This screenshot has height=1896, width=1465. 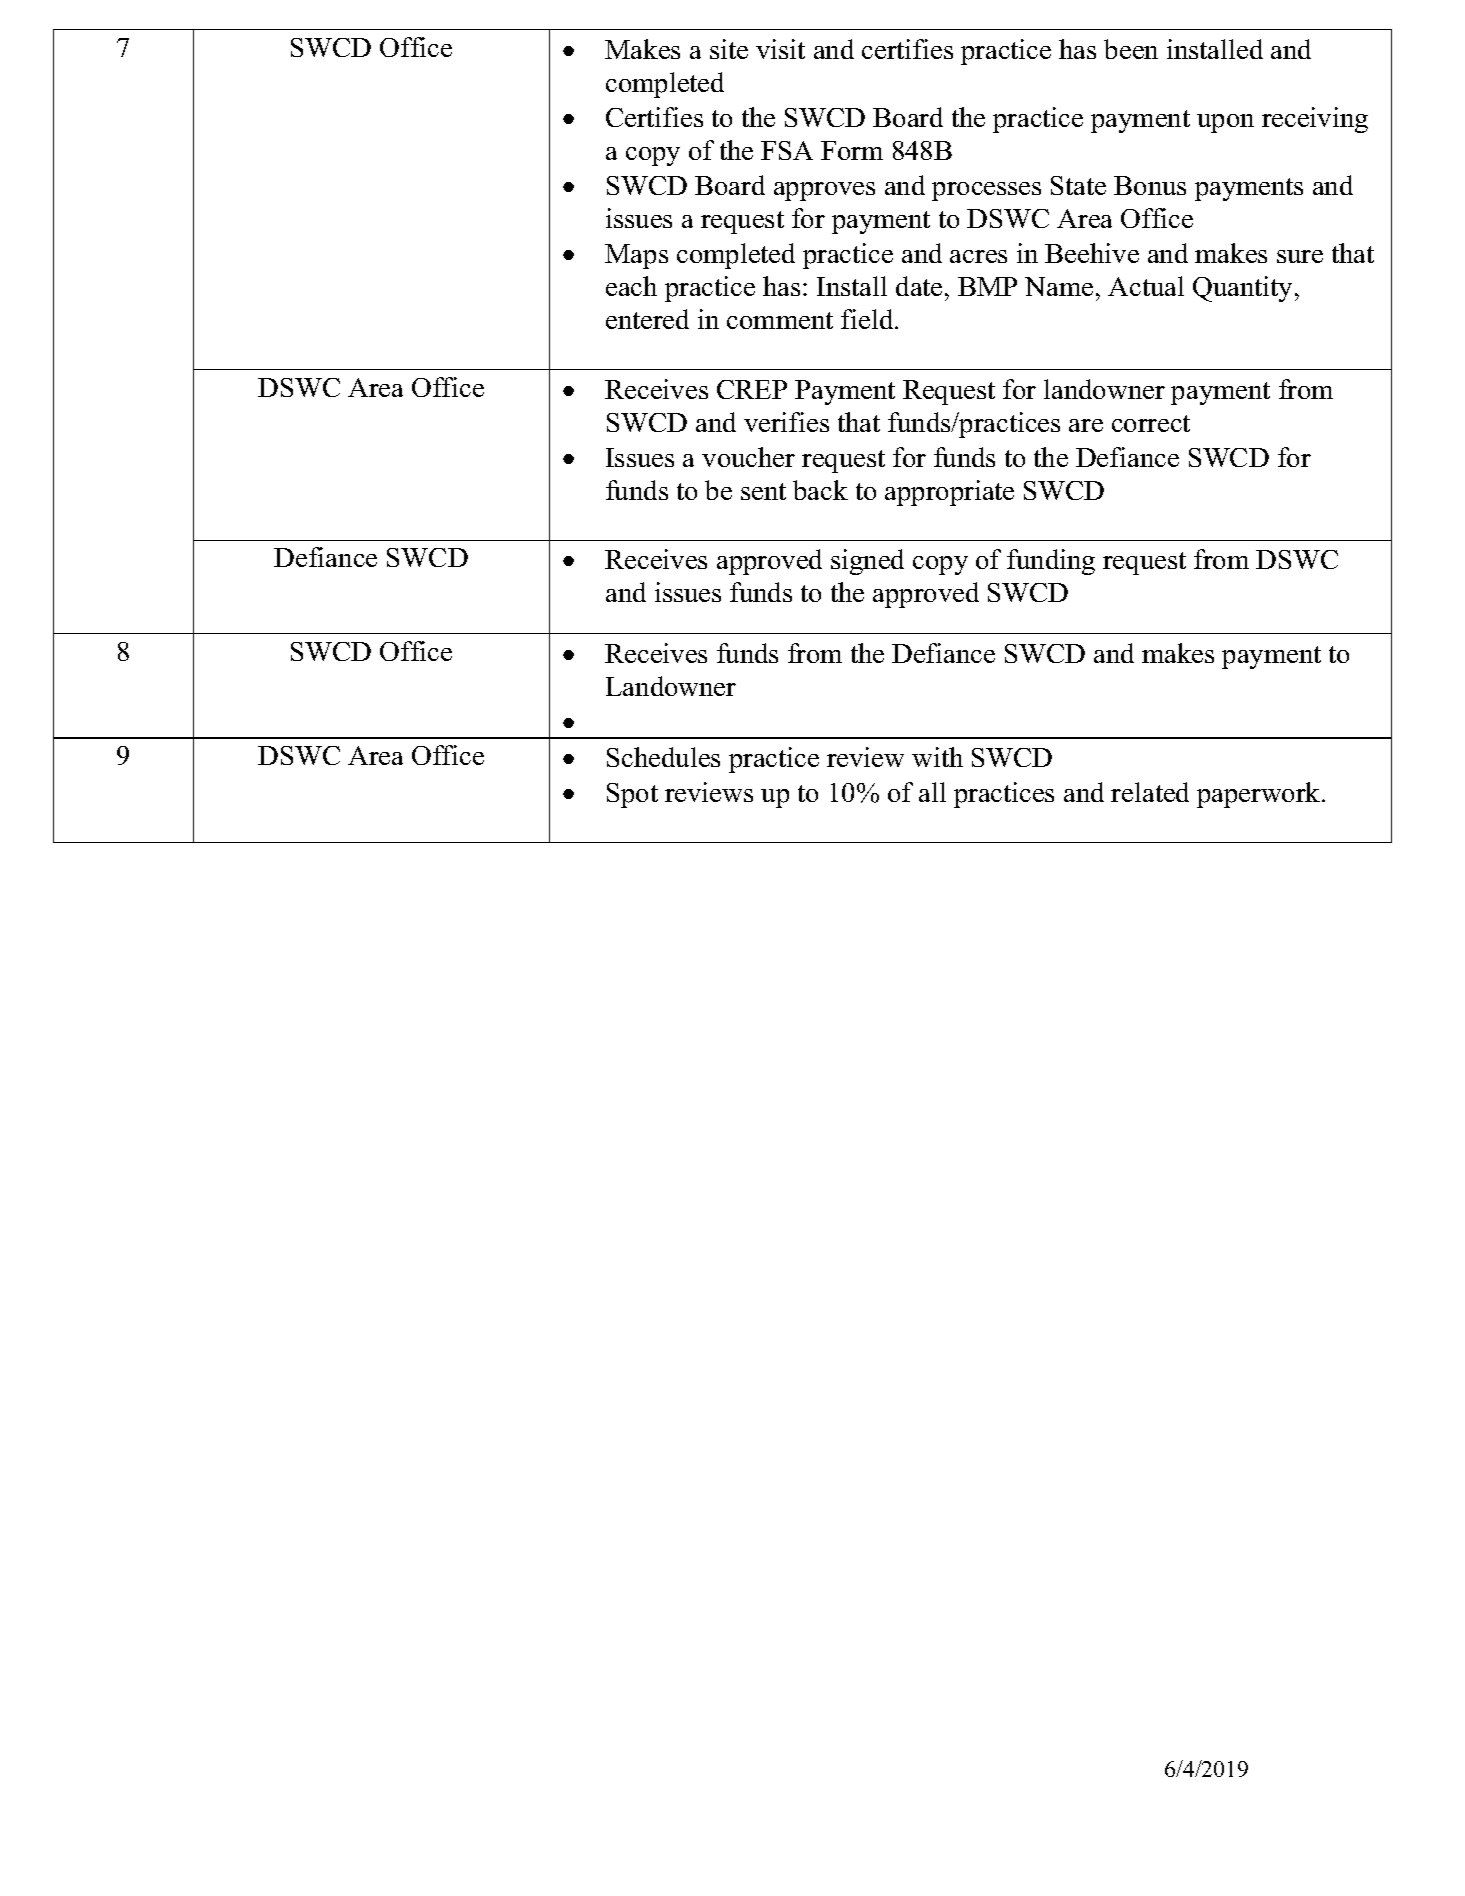 I want to click on Schedules, so click(x=663, y=757).
